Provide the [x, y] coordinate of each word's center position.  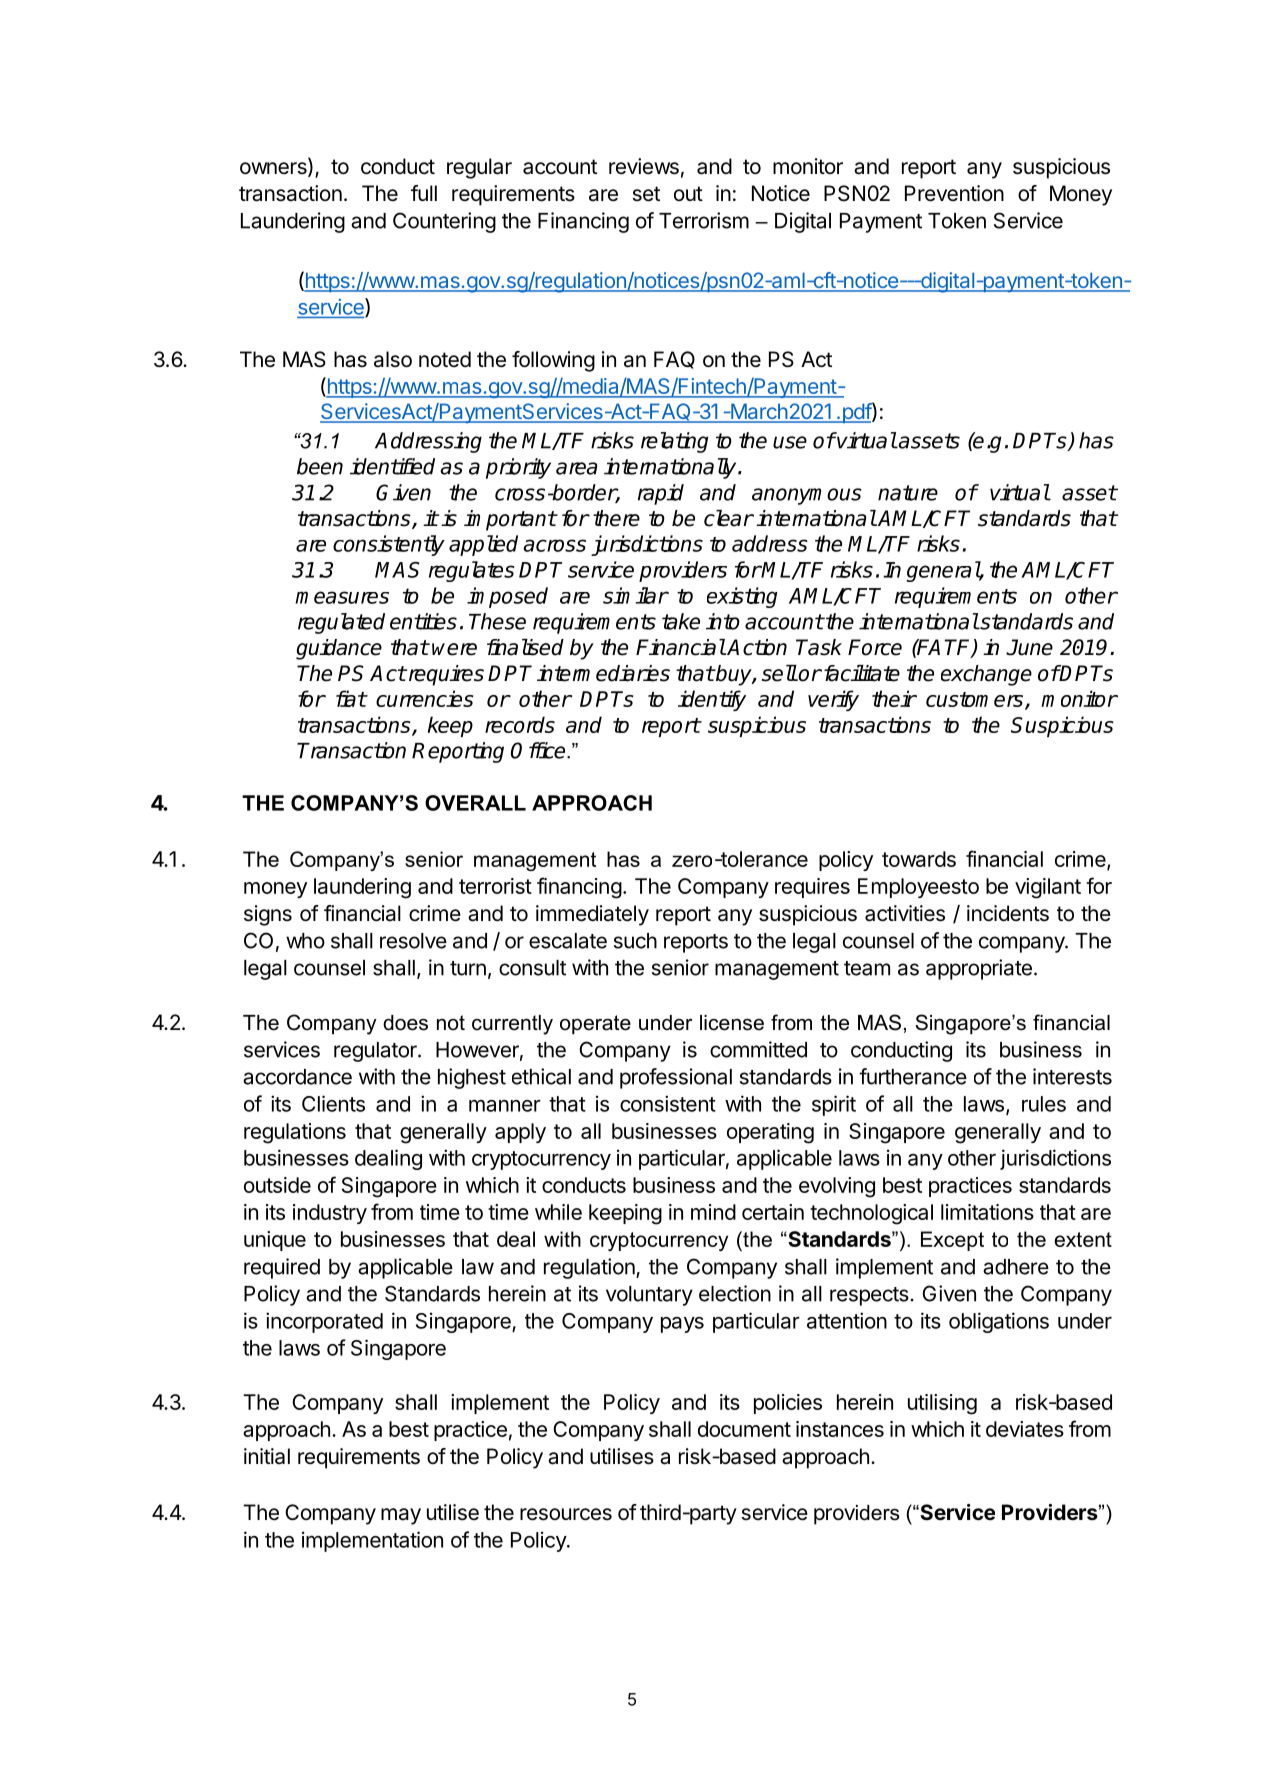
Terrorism [704, 220]
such [635, 941]
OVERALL [475, 803]
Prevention [954, 193]
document [744, 1429]
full [424, 193]
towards [919, 859]
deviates [1025, 1429]
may [401, 1516]
